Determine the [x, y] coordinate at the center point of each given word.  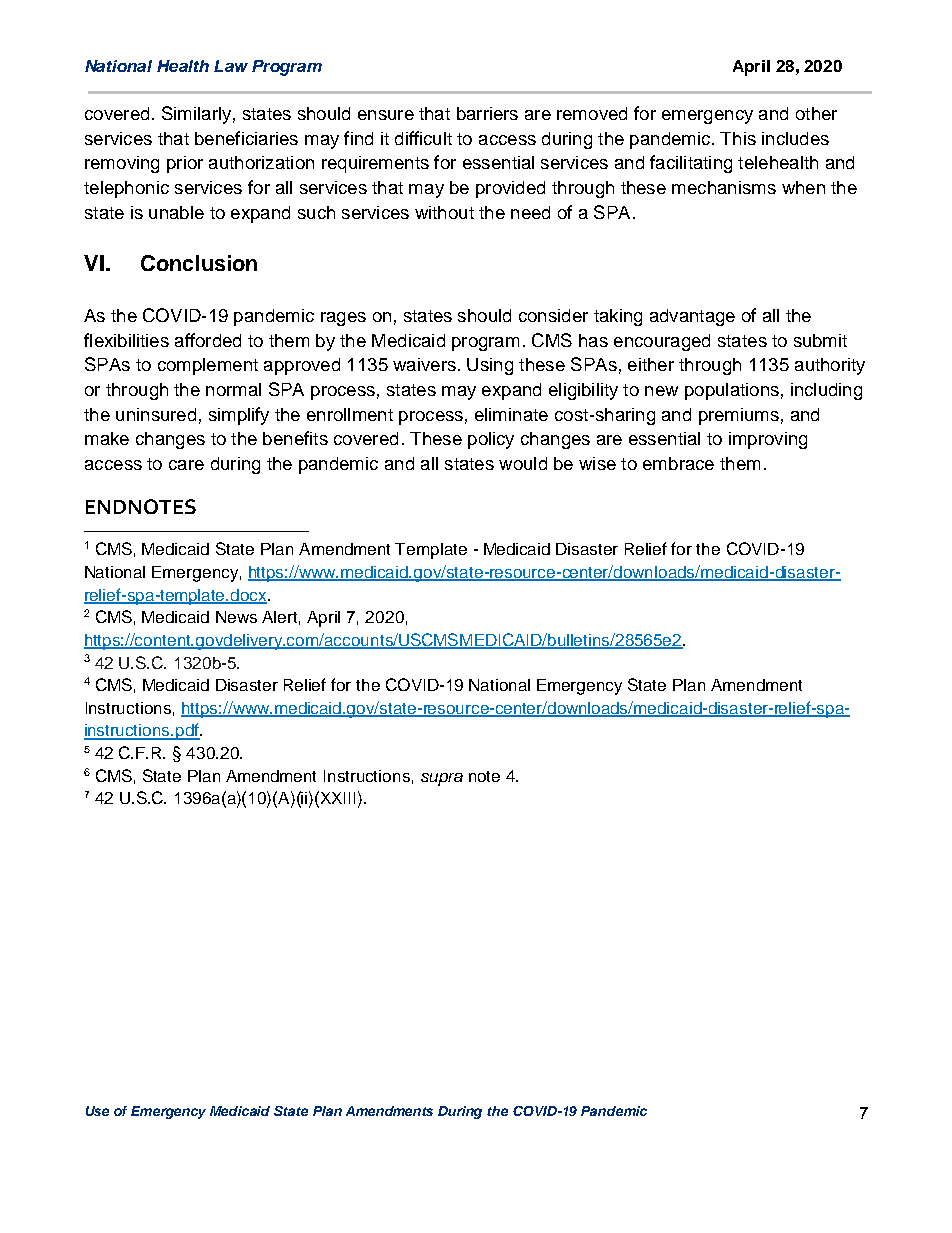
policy [491, 440]
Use [97, 1111]
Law [231, 66]
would [523, 463]
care [186, 465]
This [738, 138]
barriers [487, 113]
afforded [208, 340]
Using [490, 366]
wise [597, 463]
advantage [692, 317]
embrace [678, 463]
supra [442, 779]
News [236, 617]
